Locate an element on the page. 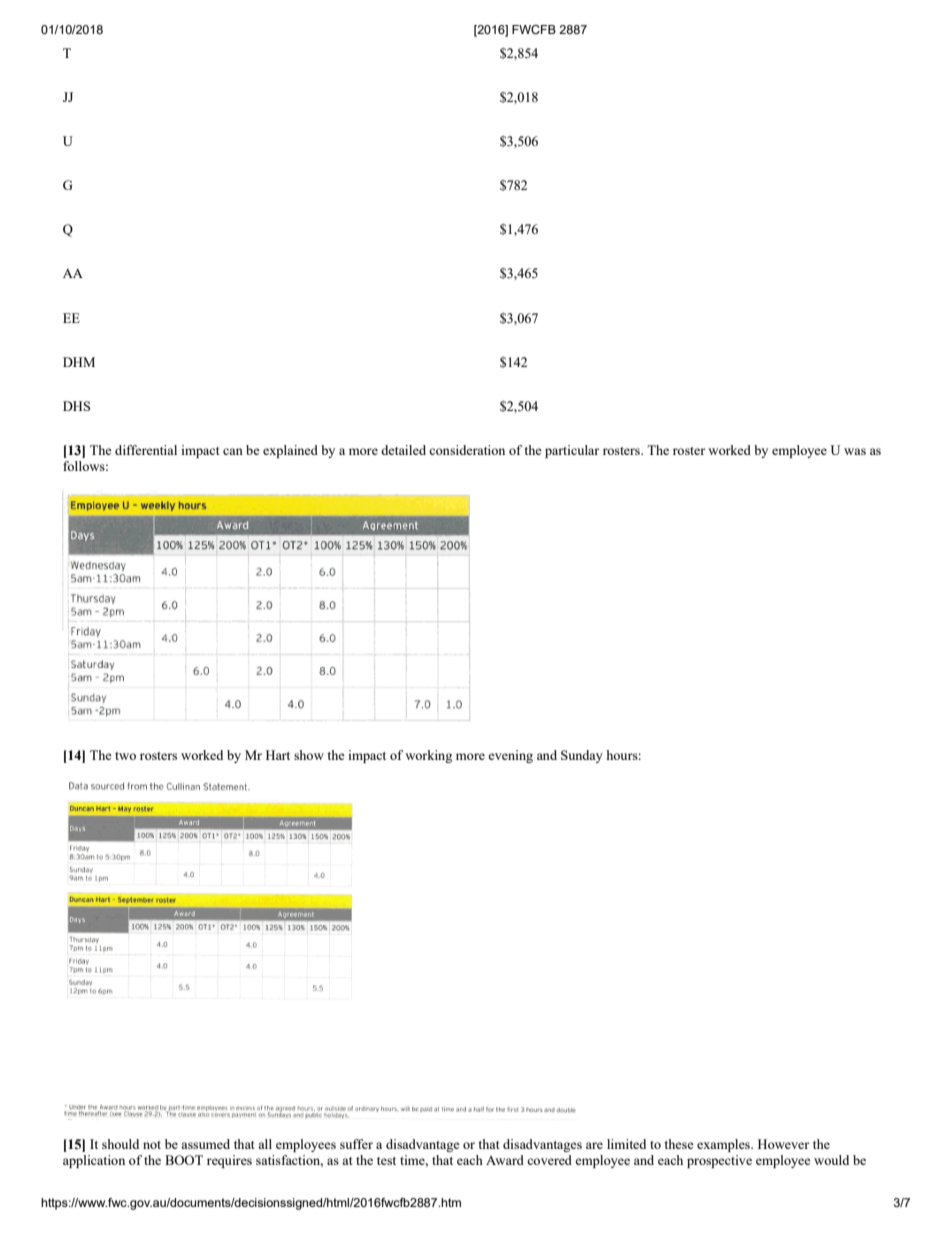 This page has width=952, height=1233. show is located at coordinates (309, 755).
